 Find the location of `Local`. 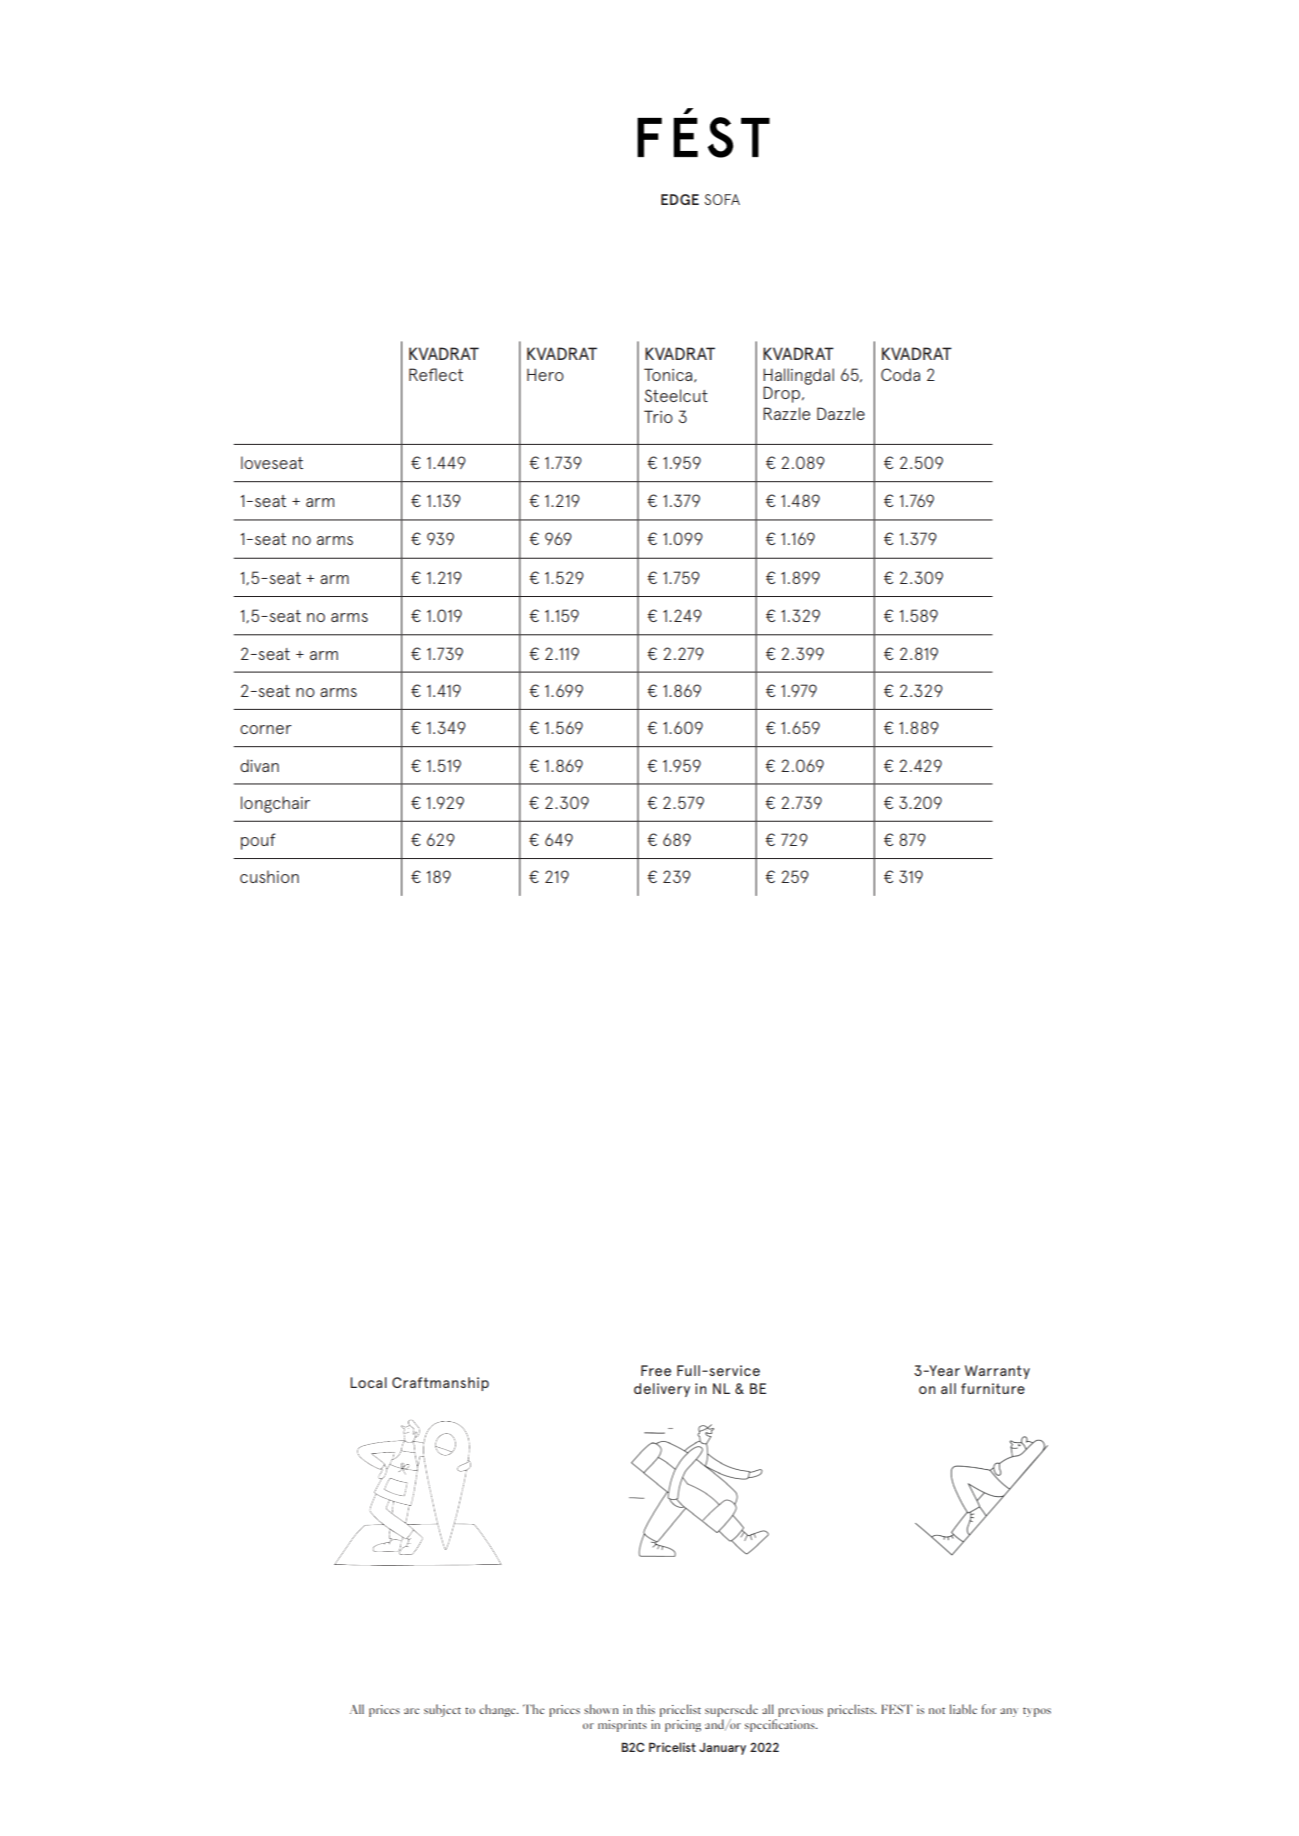

Local is located at coordinates (368, 1382).
